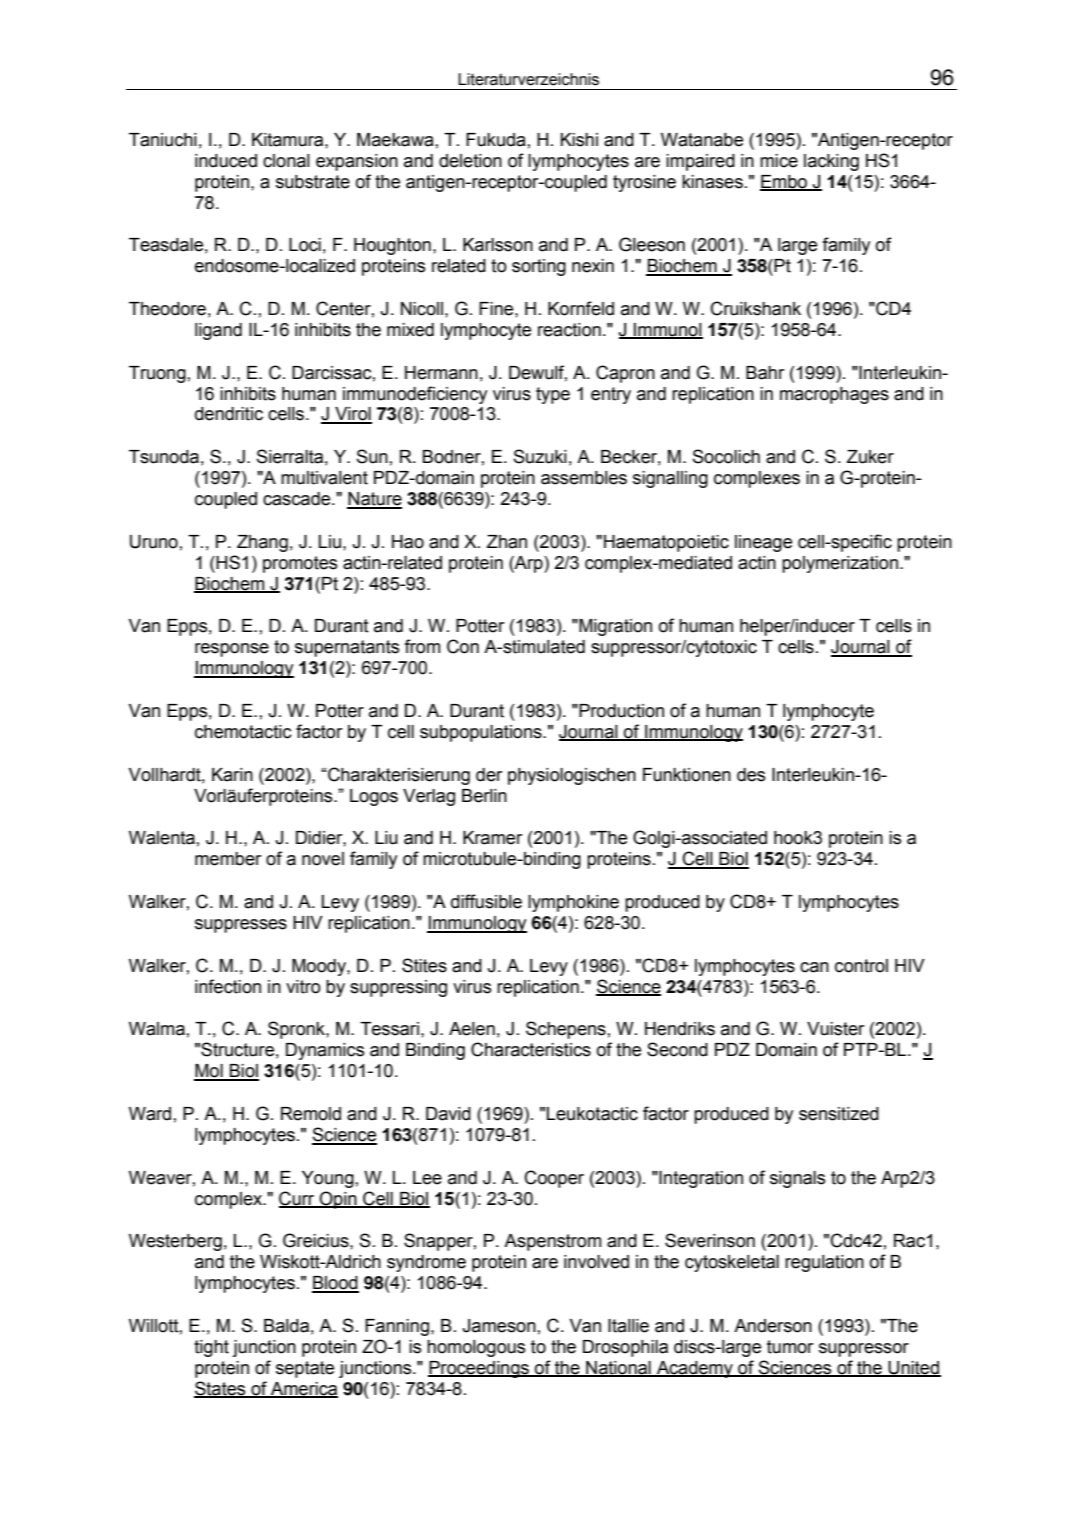  Describe the element at coordinates (496, 140) in the image. I see `Fukuda` at that location.
